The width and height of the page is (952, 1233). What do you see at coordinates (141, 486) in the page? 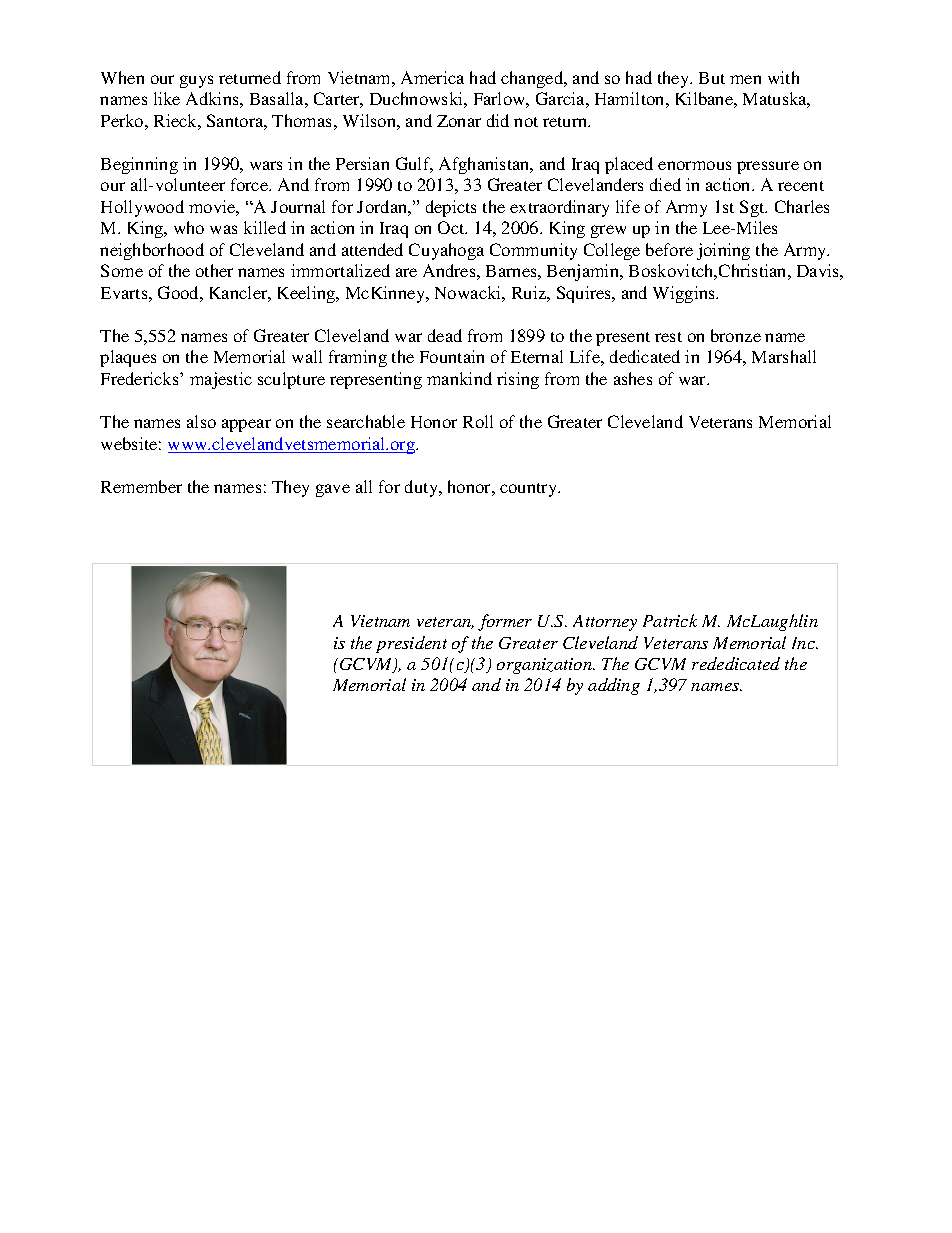
I see `Remember` at bounding box center [141, 486].
